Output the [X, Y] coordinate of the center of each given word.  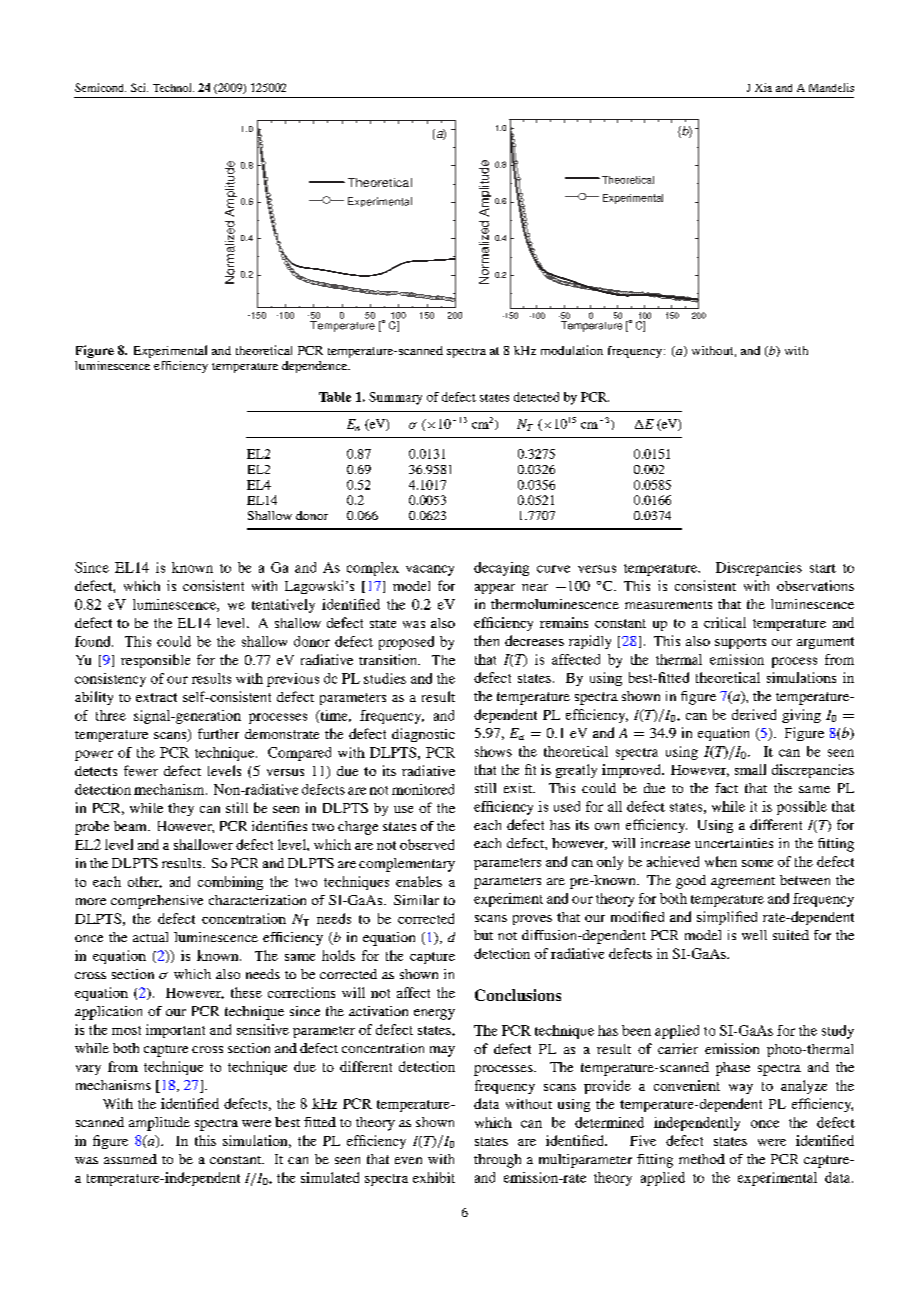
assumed [130, 1159]
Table [335, 397]
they [181, 809]
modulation [572, 350]
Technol [173, 87]
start [823, 568]
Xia [763, 87]
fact [726, 788]
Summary [395, 398]
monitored [423, 789]
